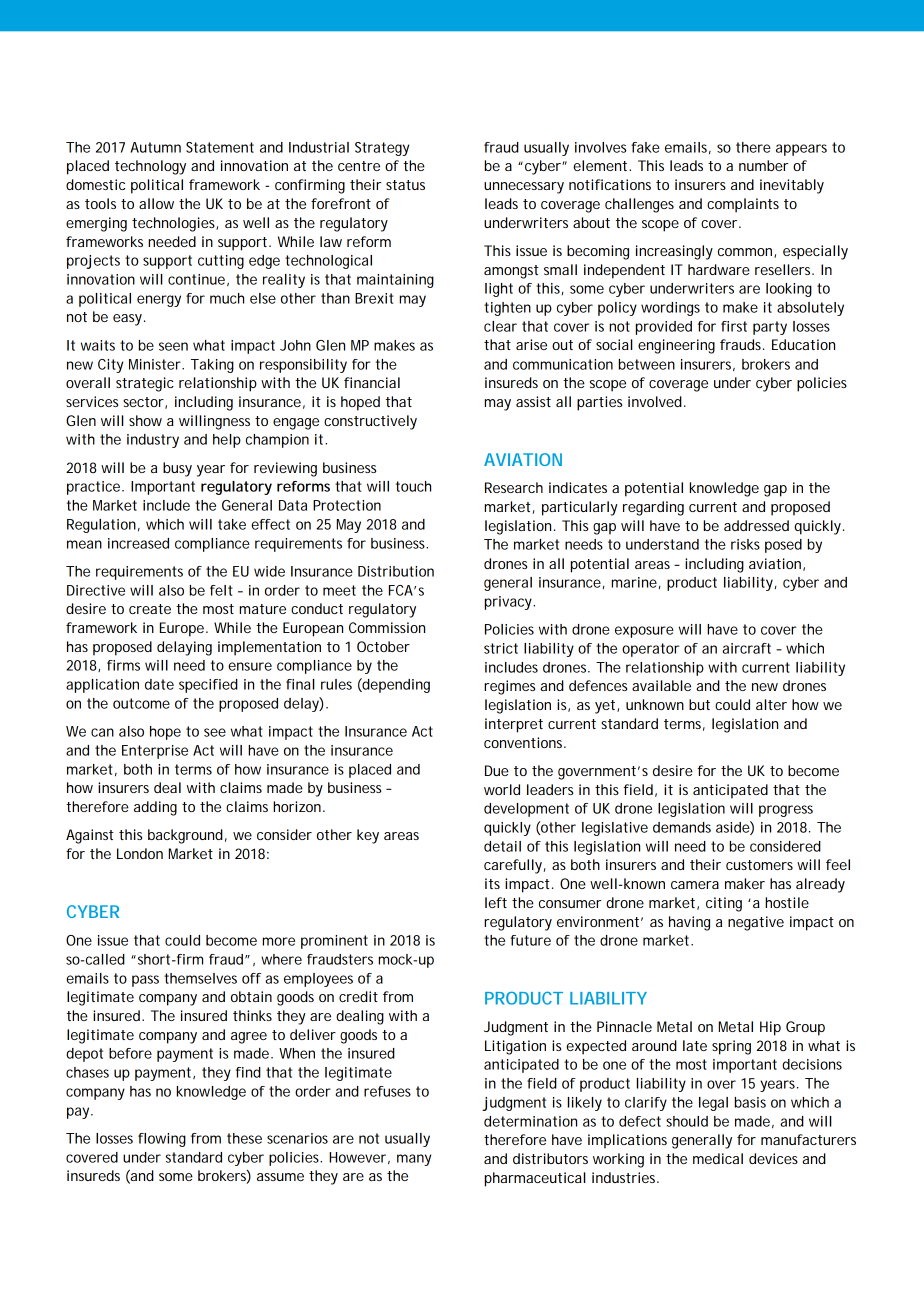 The width and height of the screenshot is (924, 1309). Describe the element at coordinates (496, 902) in the screenshot. I see `left` at that location.
